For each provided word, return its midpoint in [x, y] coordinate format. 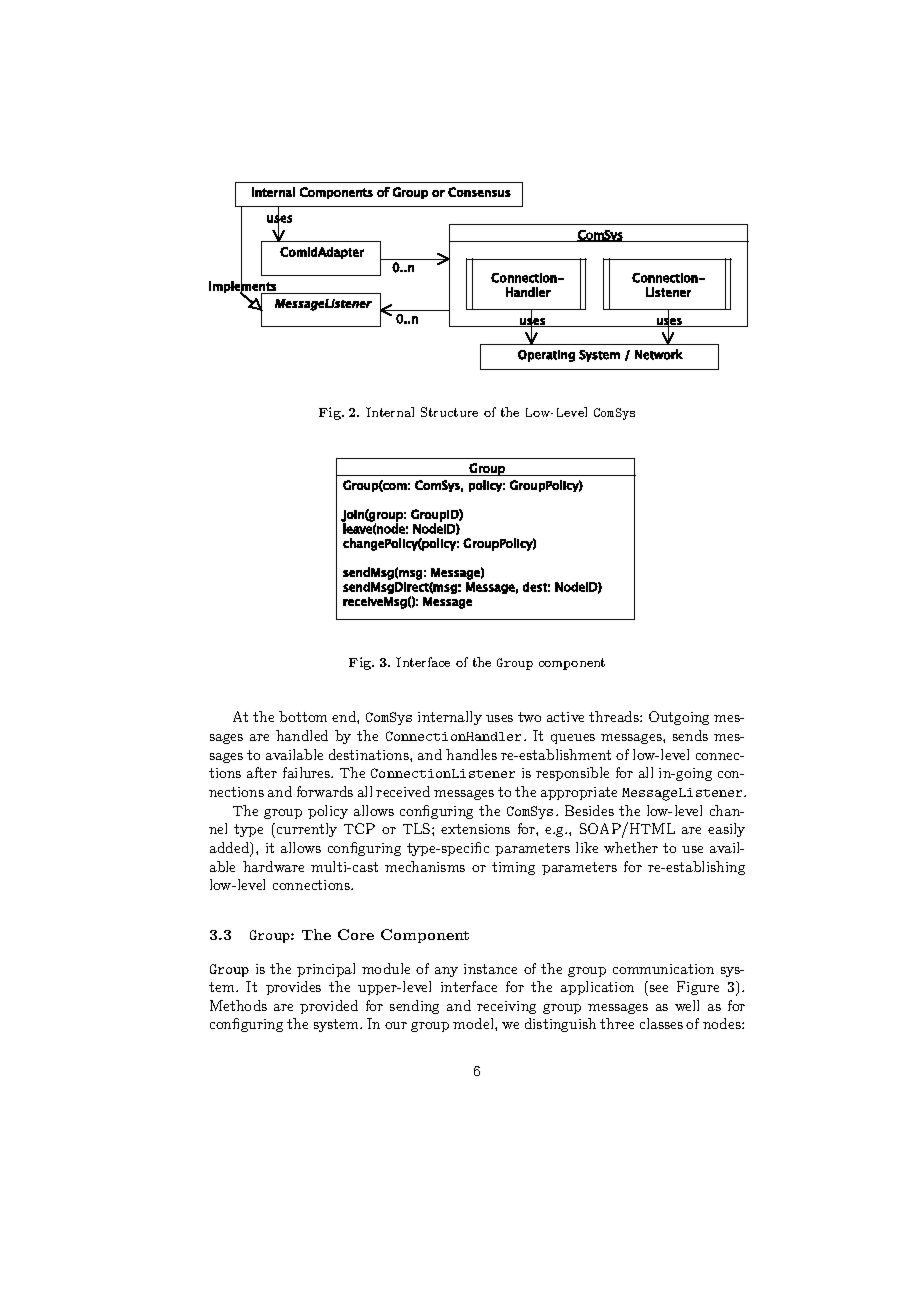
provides [293, 988]
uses [499, 718]
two [529, 717]
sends [690, 735]
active [565, 717]
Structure [449, 412]
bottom [303, 716]
